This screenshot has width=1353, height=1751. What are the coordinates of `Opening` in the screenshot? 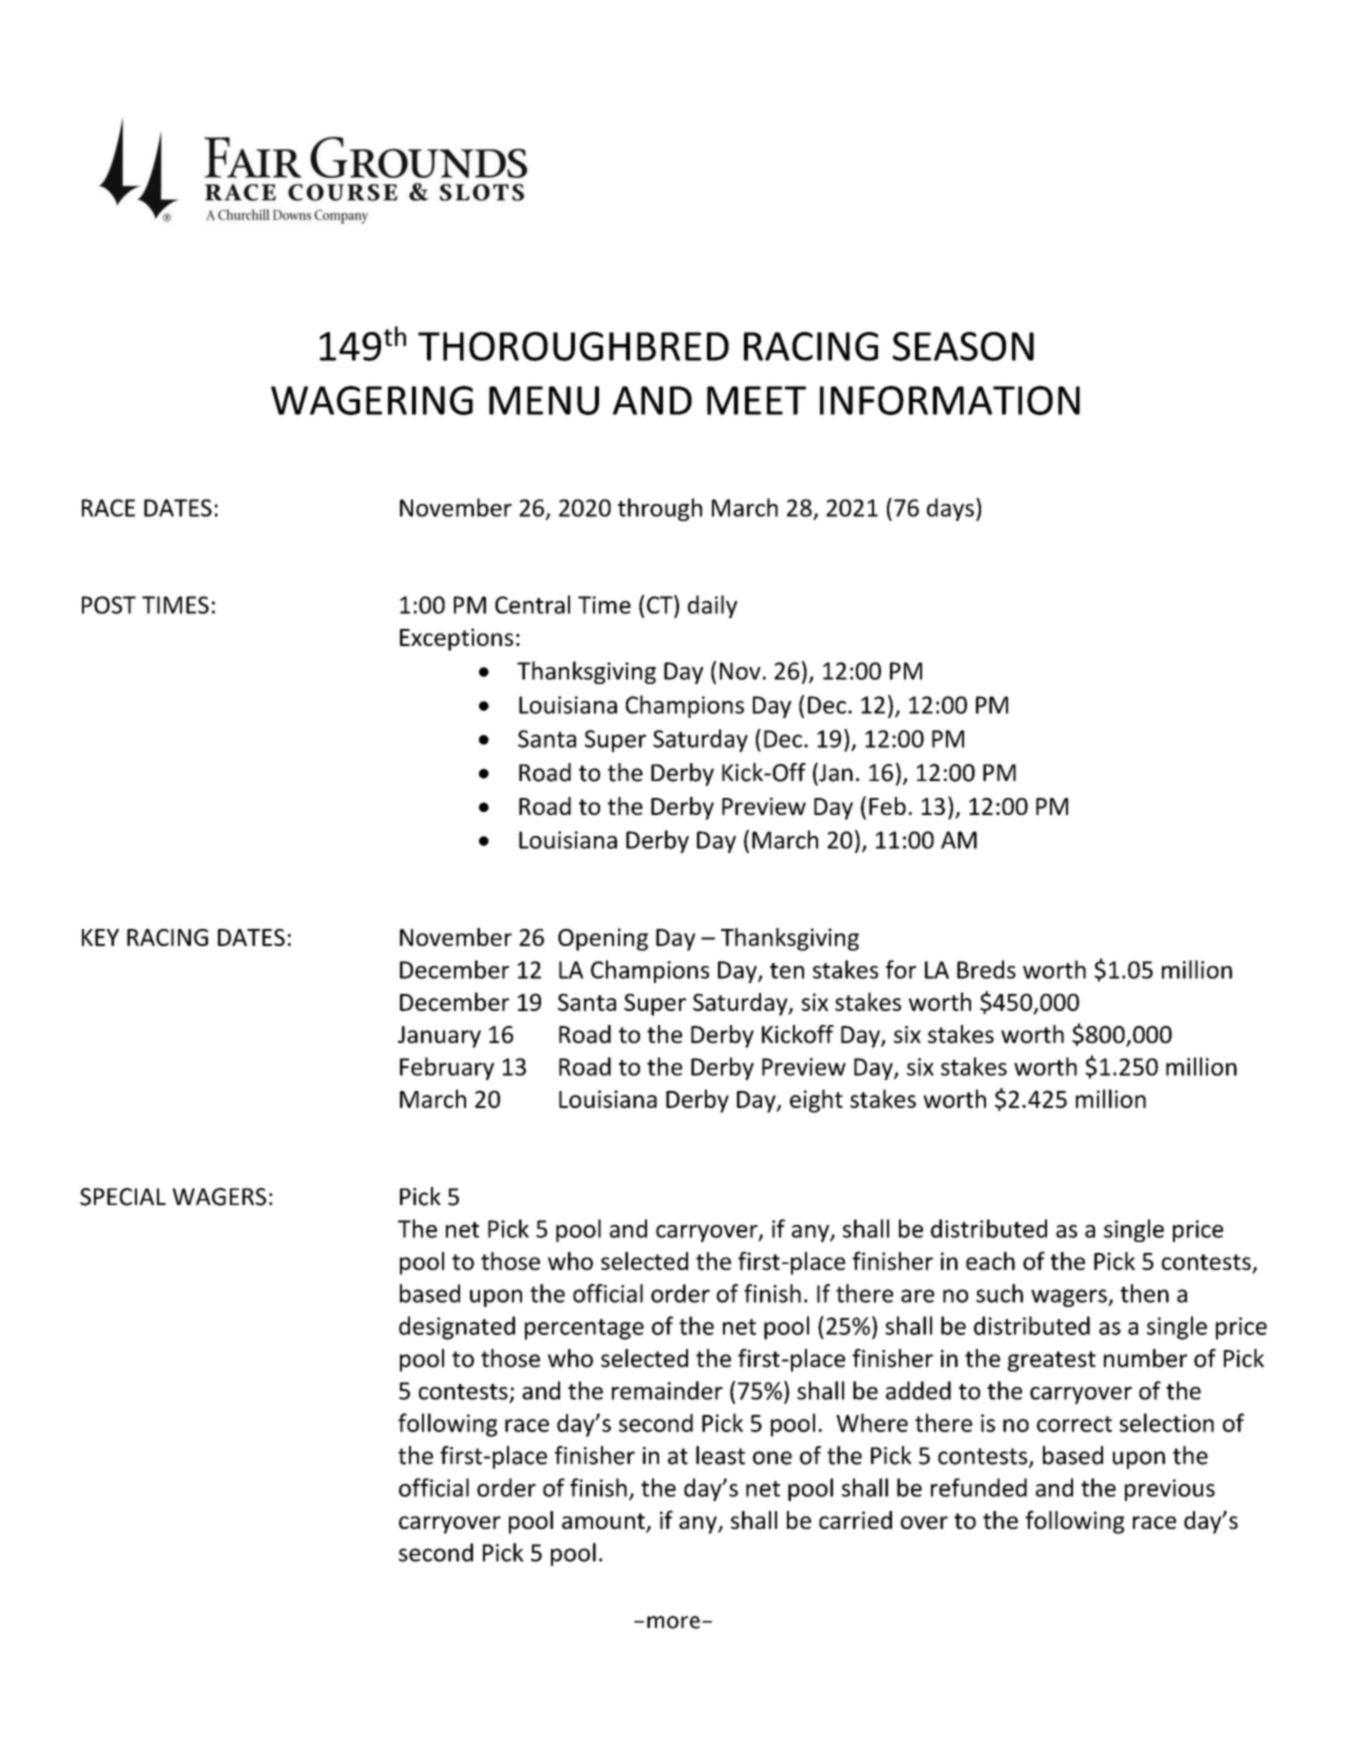 It's located at (603, 939).
